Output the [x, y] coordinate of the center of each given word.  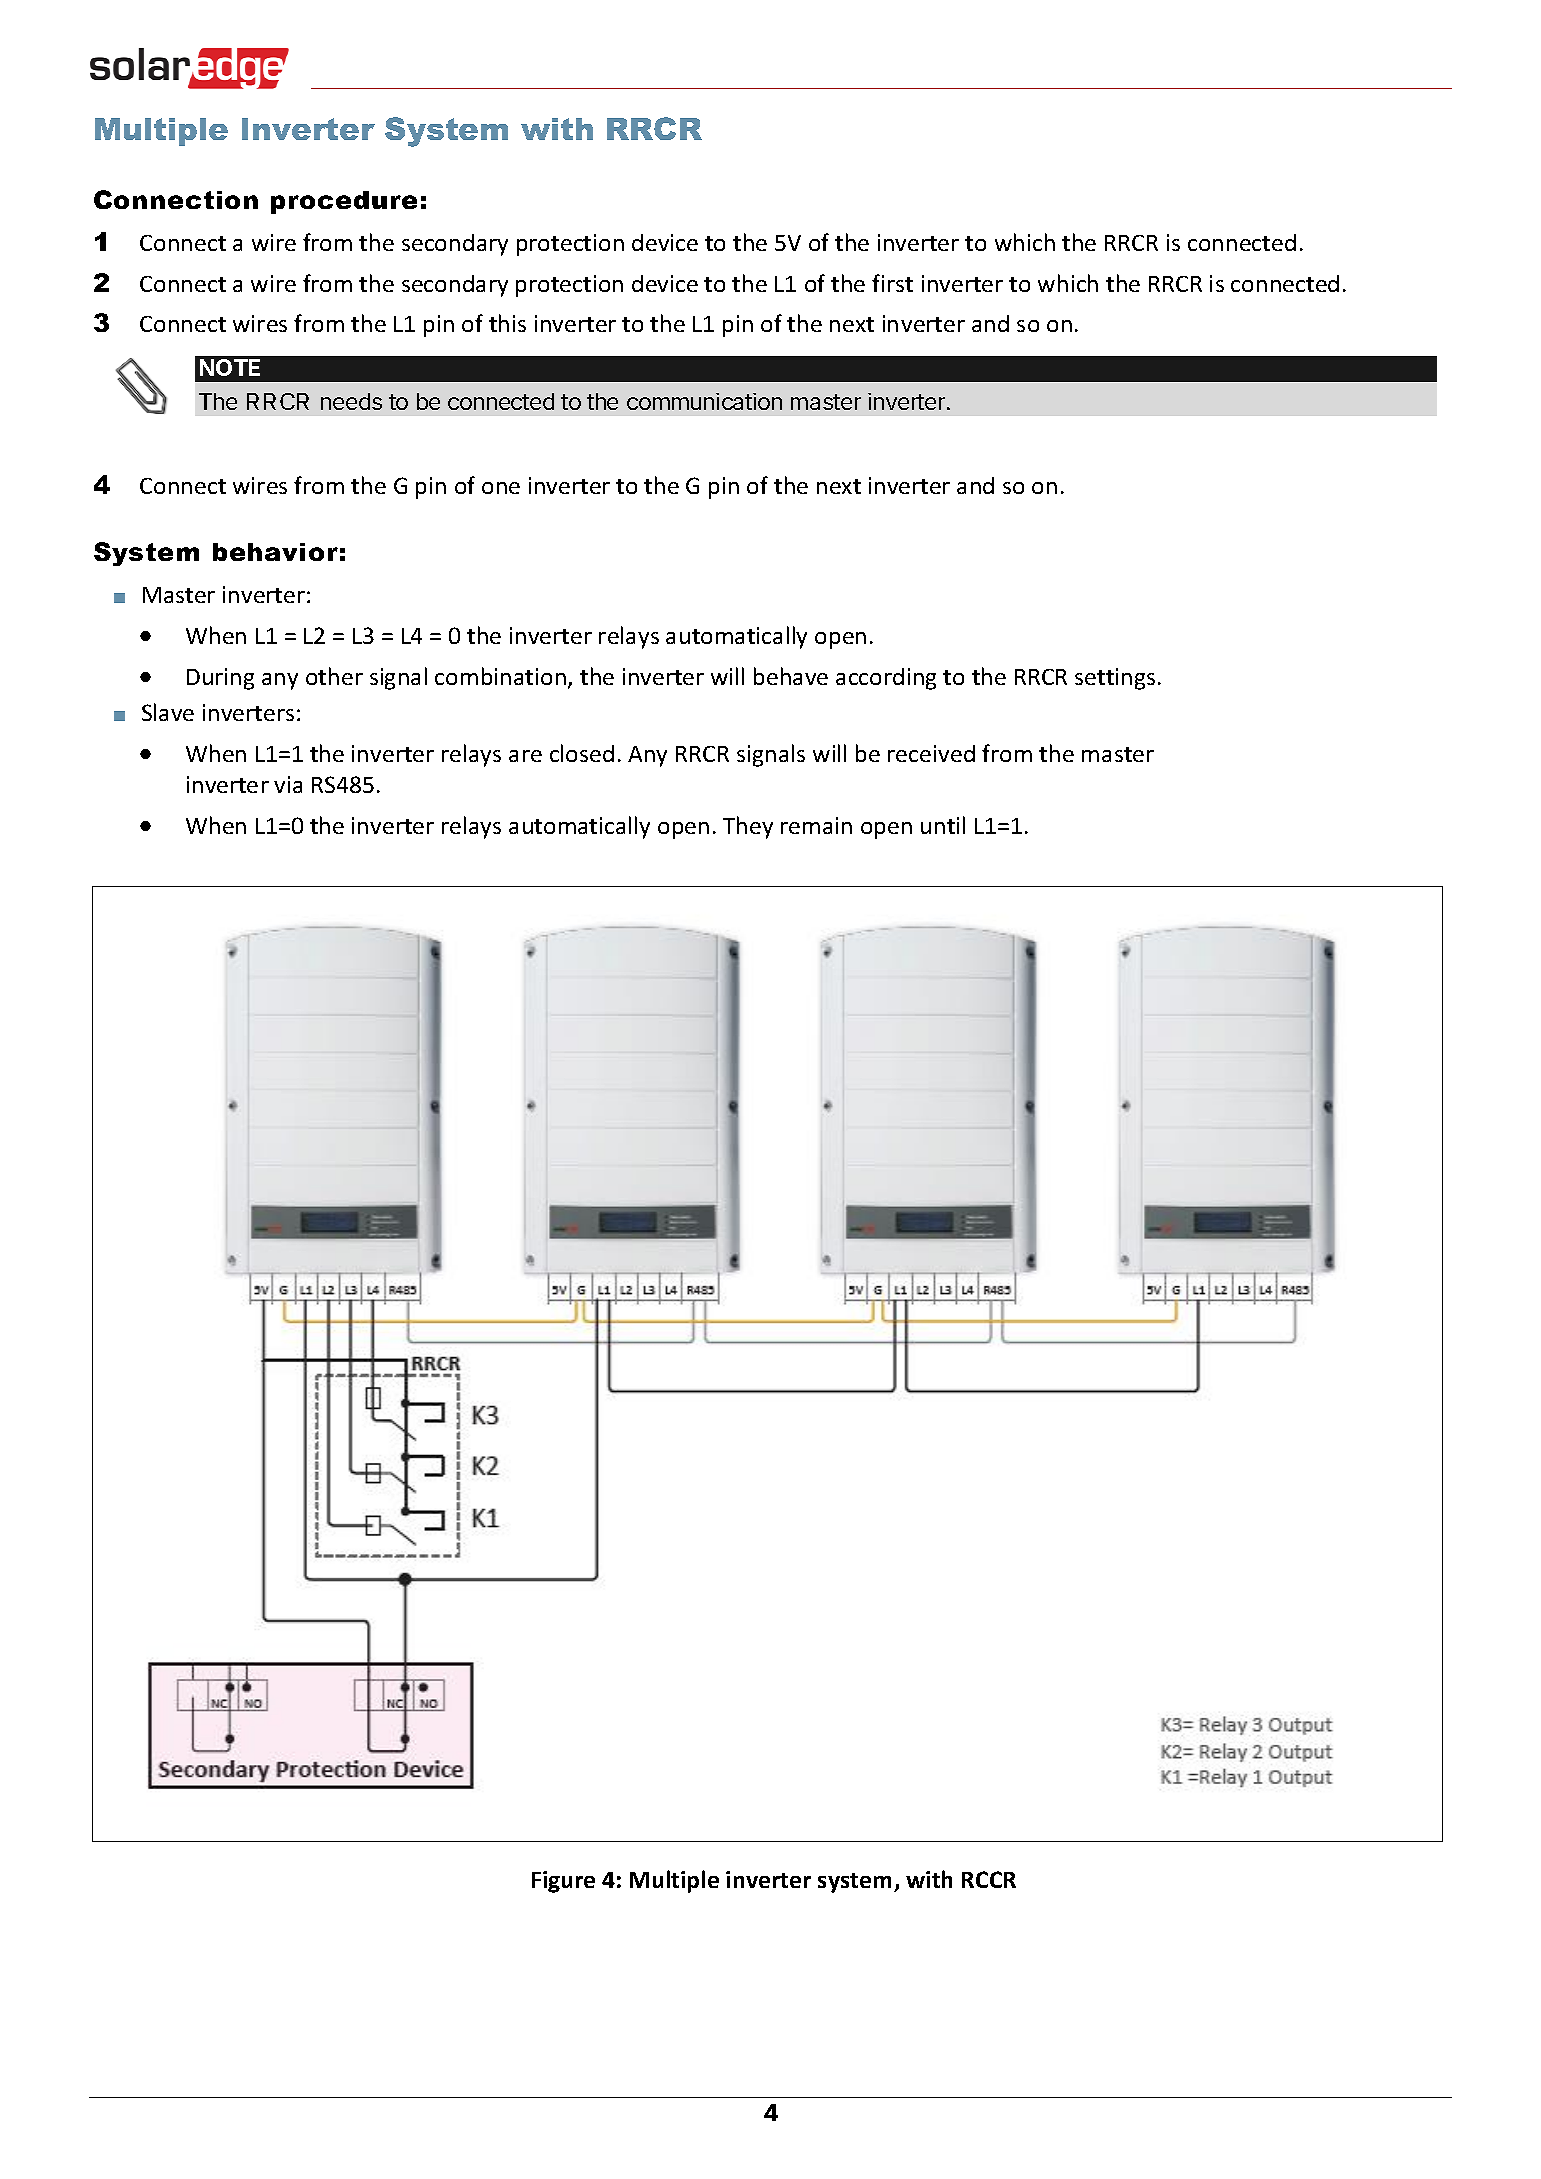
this [507, 323]
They [748, 827]
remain [816, 825]
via [288, 784]
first [892, 283]
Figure [563, 1882]
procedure [344, 202]
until [943, 825]
